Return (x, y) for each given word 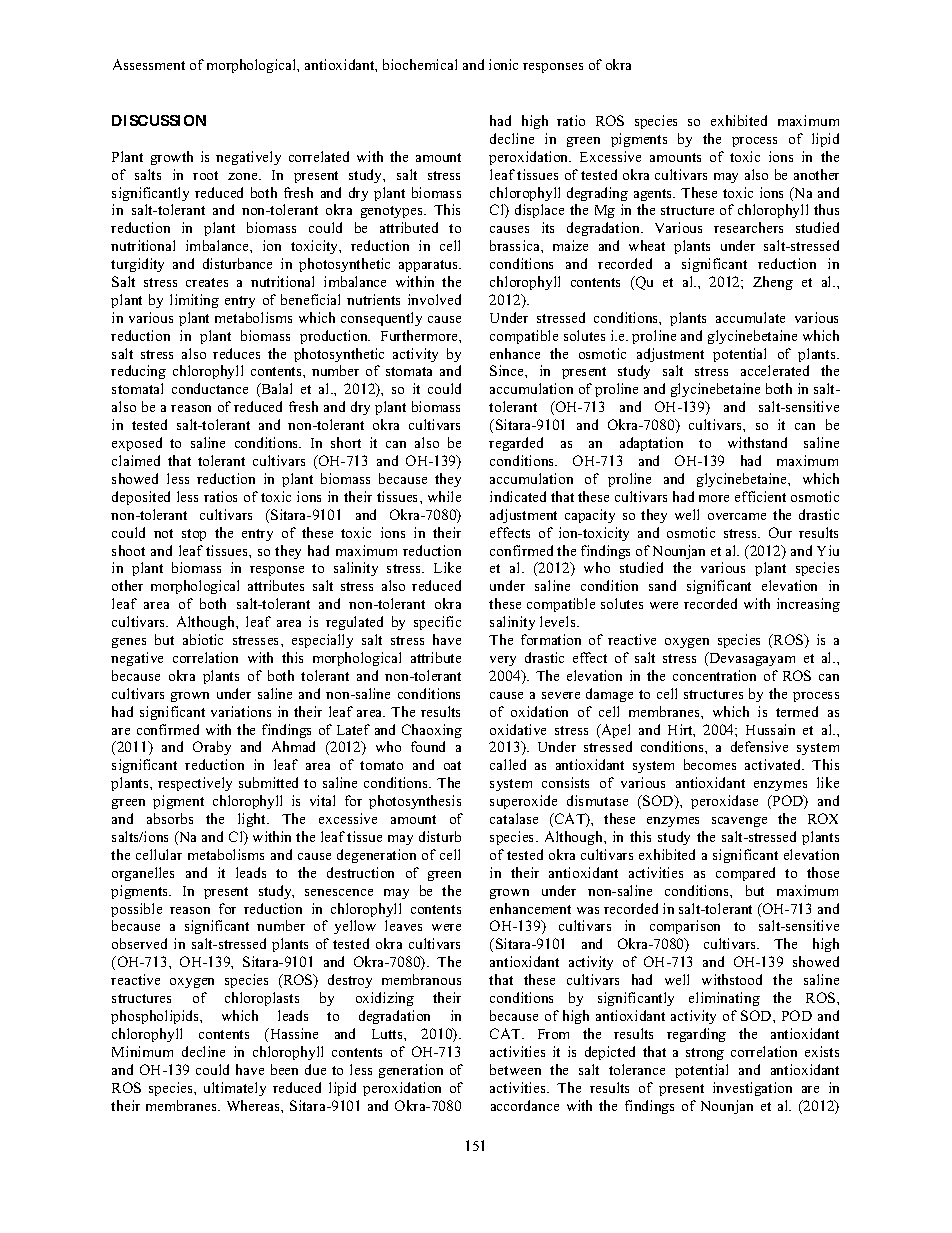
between (515, 1069)
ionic (503, 64)
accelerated (775, 370)
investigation (752, 1089)
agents (654, 195)
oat (452, 765)
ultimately (235, 1089)
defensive (759, 746)
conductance (210, 388)
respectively (195, 784)
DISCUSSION (159, 120)
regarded (516, 444)
